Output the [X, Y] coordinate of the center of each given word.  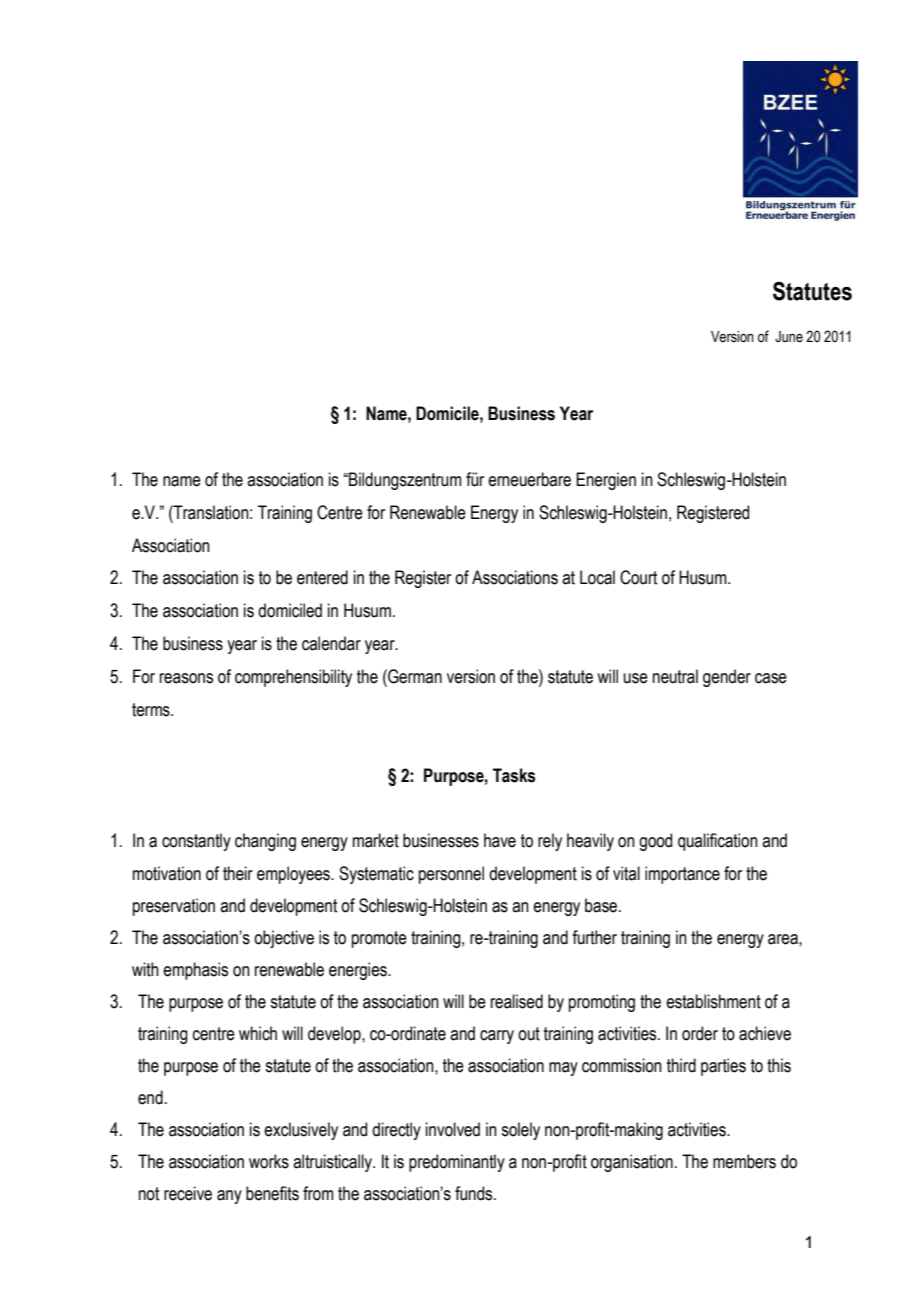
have [500, 840]
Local [597, 577]
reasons [186, 678]
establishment [713, 1001]
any [229, 1197]
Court [638, 577]
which [258, 1033]
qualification [718, 842]
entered [322, 577]
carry [497, 1037]
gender [727, 678]
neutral [675, 676]
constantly [196, 842]
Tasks [514, 775]
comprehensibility [293, 678]
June [789, 337]
